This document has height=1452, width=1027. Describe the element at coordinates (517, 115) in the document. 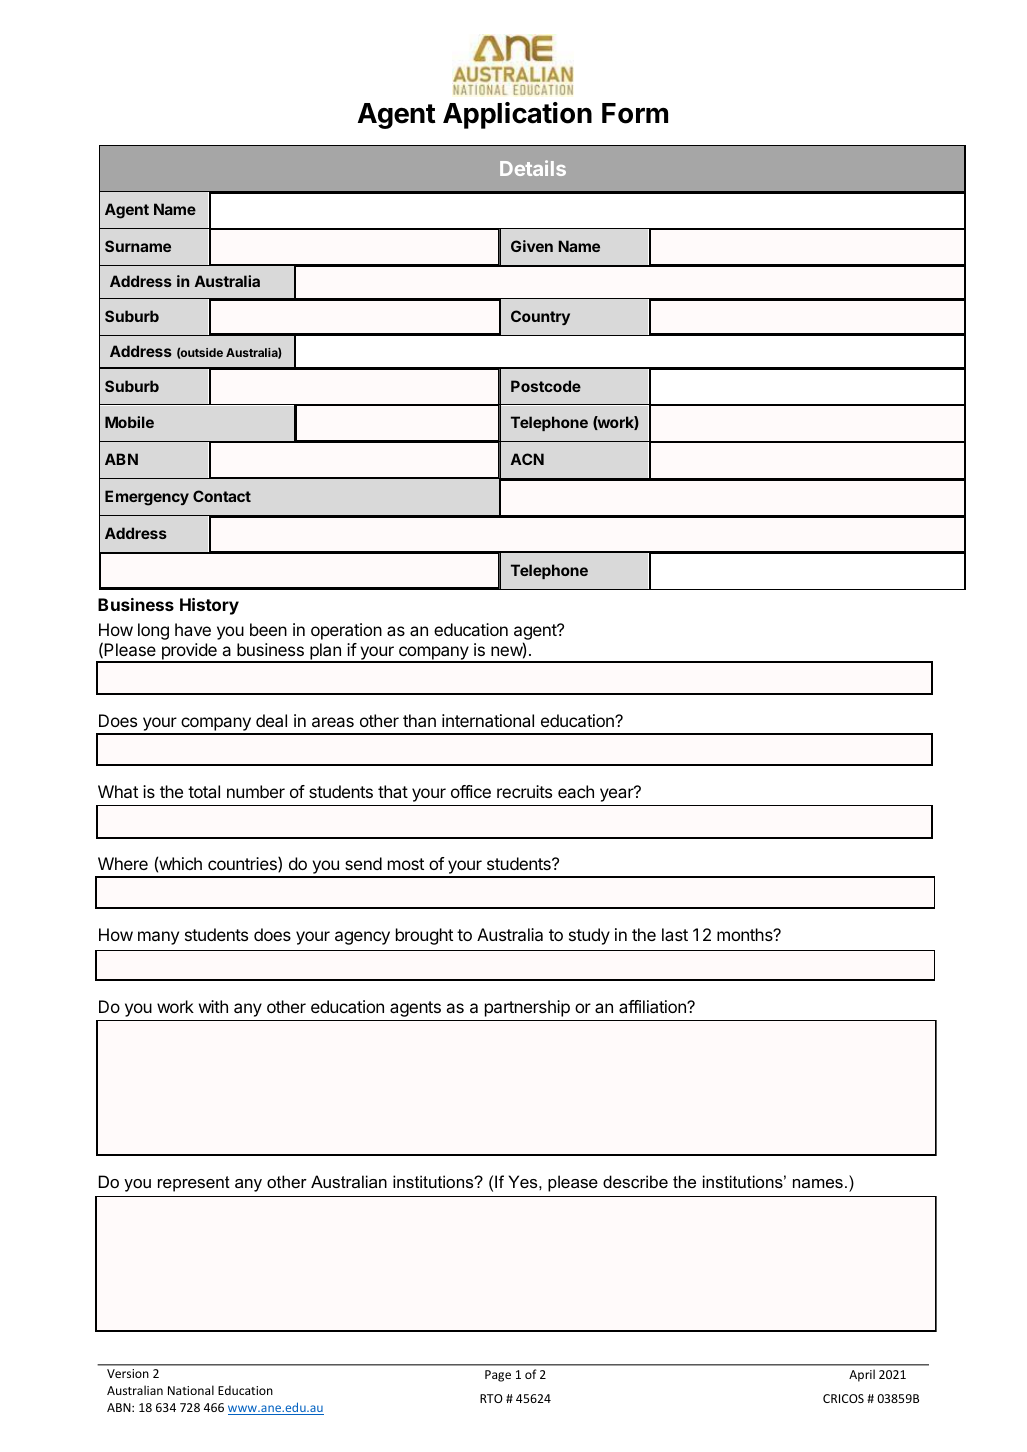

I see `Application` at that location.
